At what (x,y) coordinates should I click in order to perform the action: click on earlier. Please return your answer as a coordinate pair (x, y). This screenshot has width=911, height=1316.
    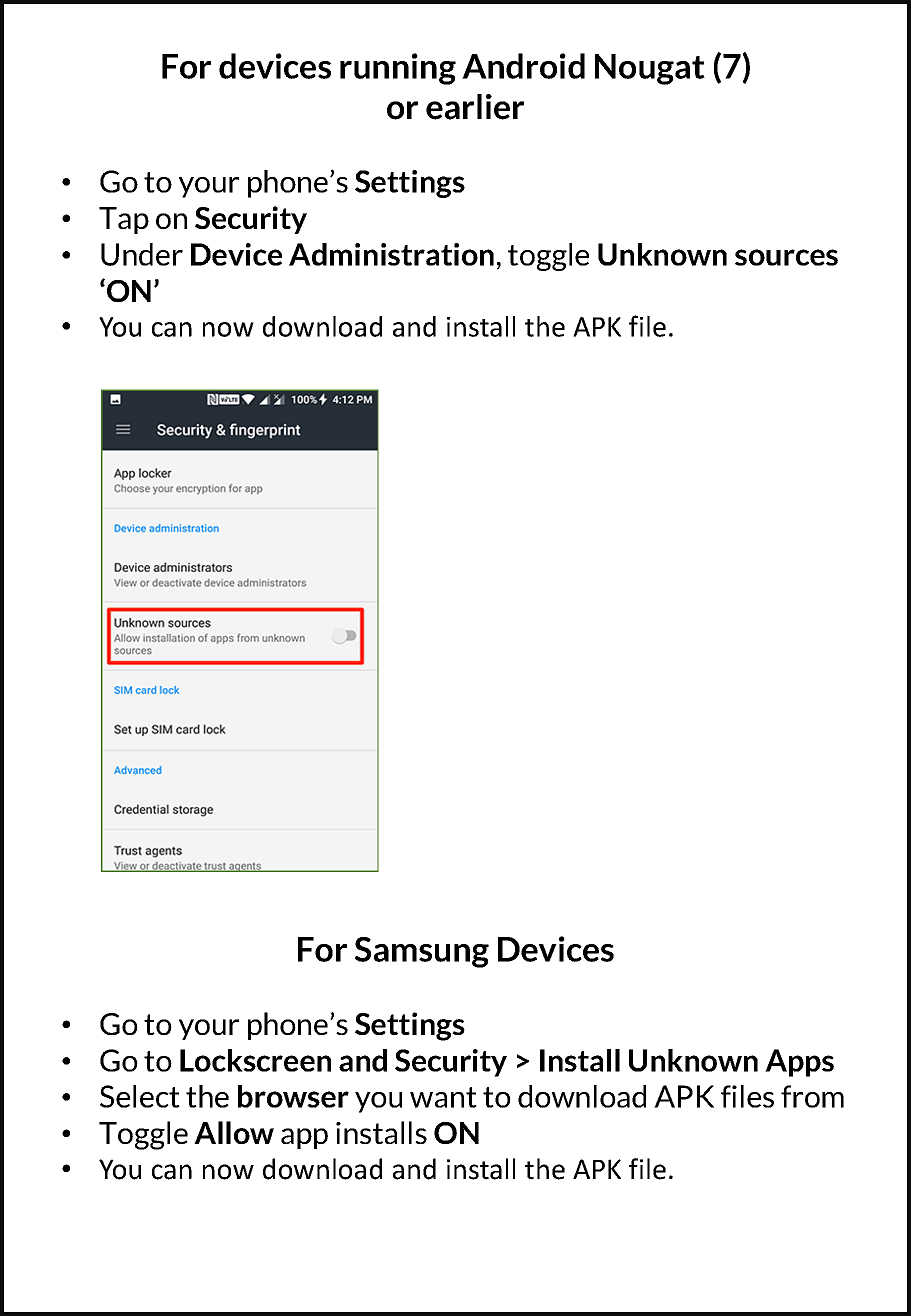
    Looking at the image, I should click on (475, 107).
